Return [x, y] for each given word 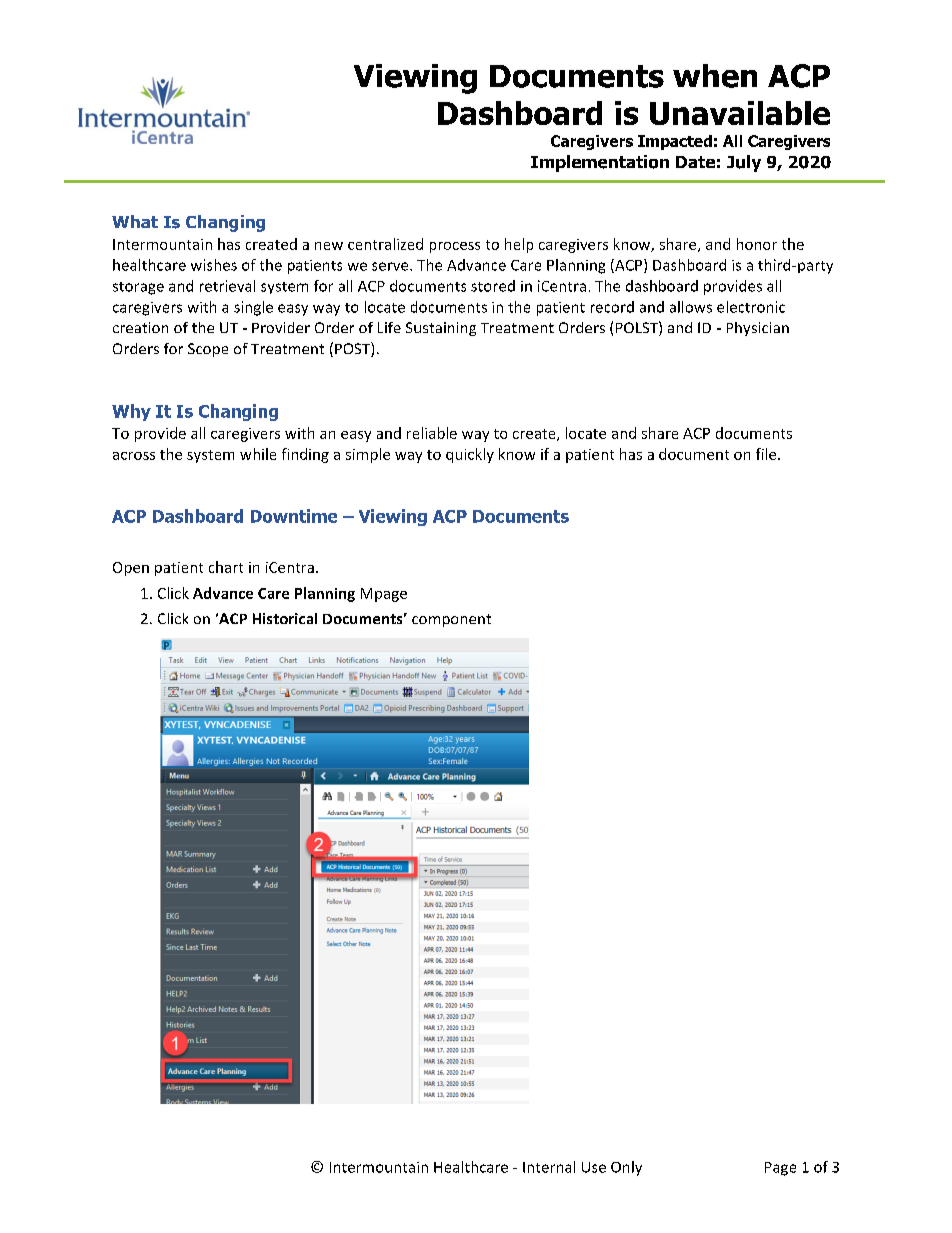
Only [626, 1168]
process [455, 247]
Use [594, 1167]
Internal [549, 1167]
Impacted [675, 142]
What [135, 221]
